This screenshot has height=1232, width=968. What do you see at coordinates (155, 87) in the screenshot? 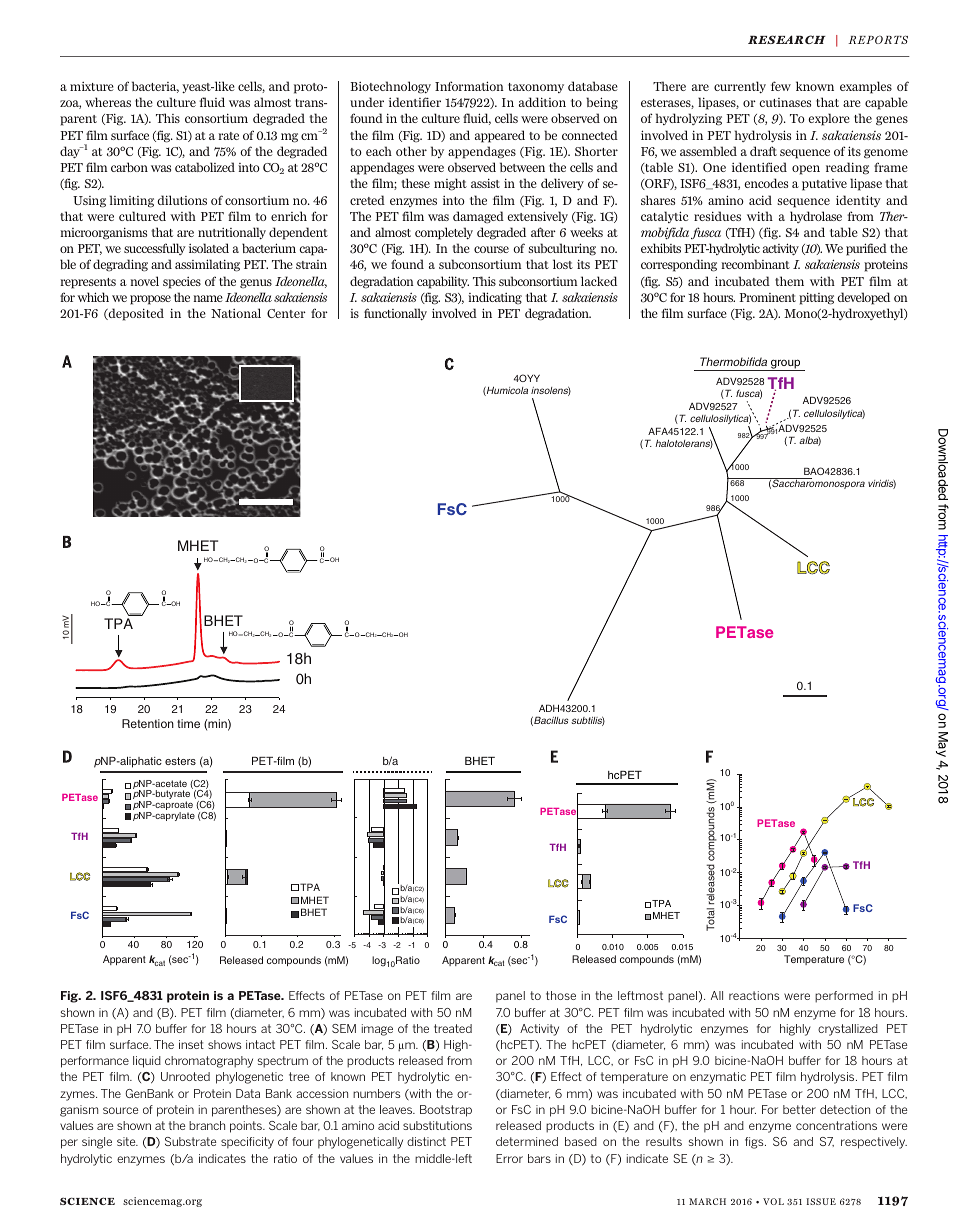
I see `bacteria` at bounding box center [155, 87].
